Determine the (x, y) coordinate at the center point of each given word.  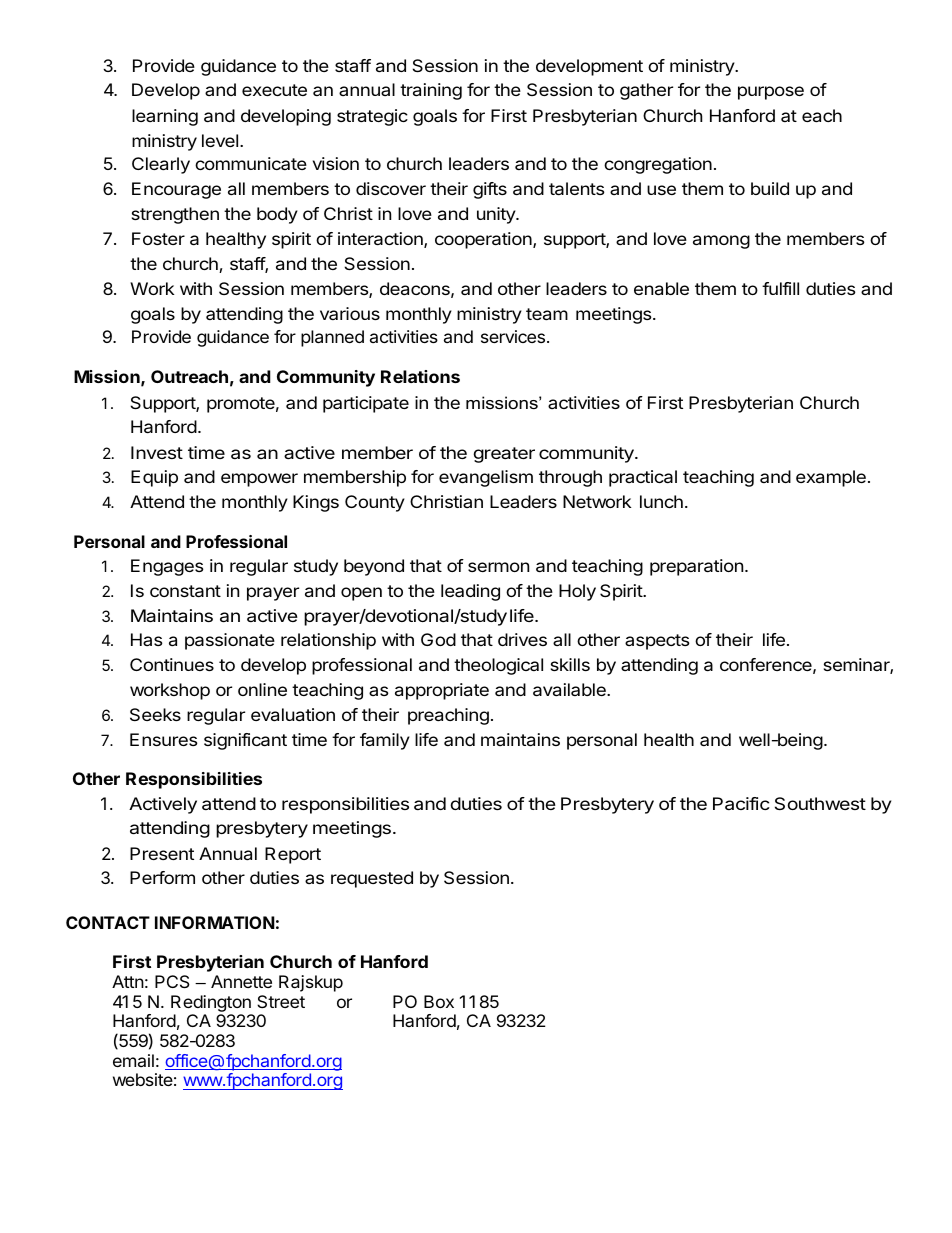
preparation (696, 567)
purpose (771, 93)
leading (470, 592)
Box (439, 1001)
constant (185, 591)
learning (165, 117)
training (431, 91)
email (133, 1060)
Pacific (741, 803)
